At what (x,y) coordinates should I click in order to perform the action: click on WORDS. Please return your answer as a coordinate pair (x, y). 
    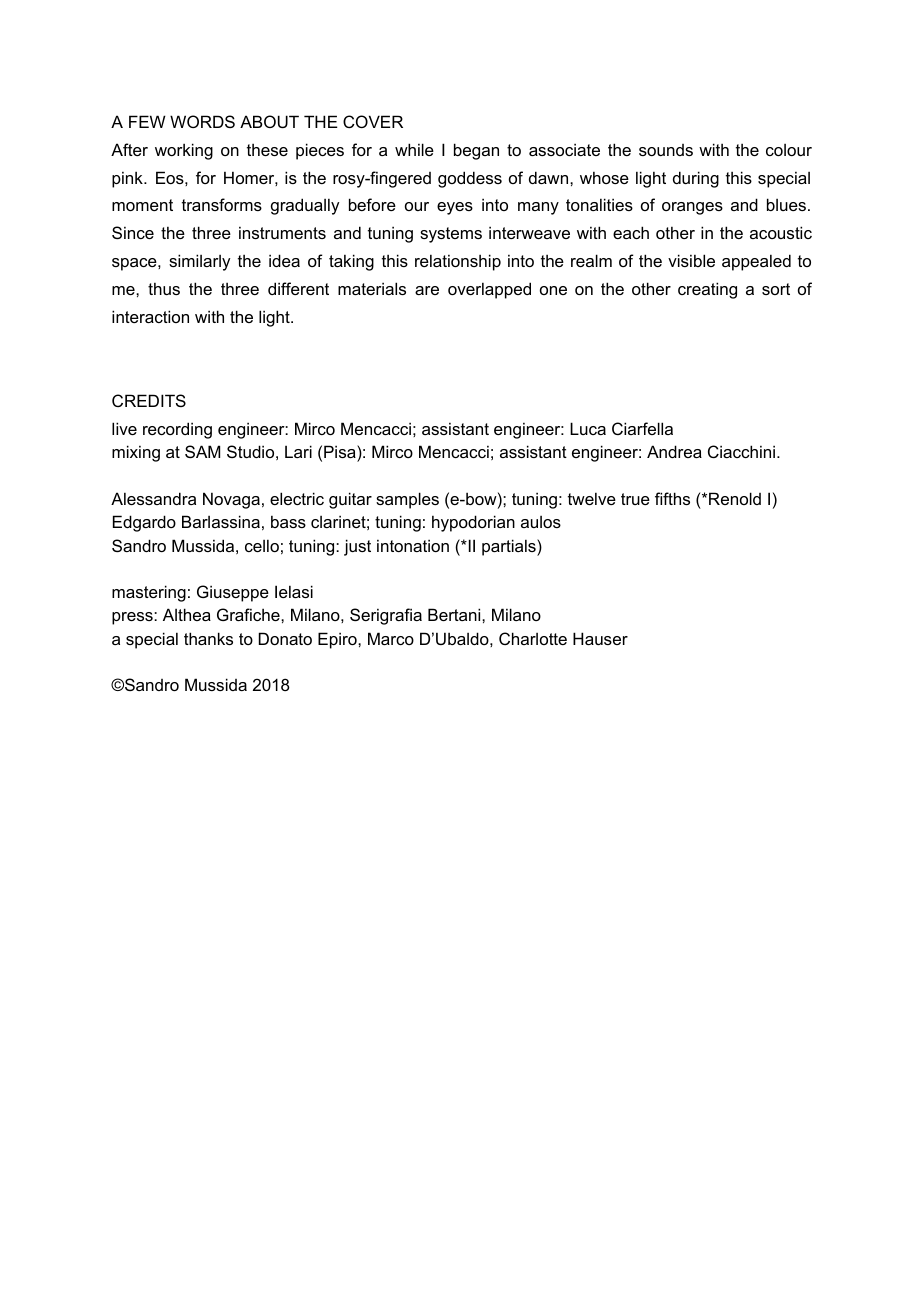
    Looking at the image, I should click on (202, 121).
